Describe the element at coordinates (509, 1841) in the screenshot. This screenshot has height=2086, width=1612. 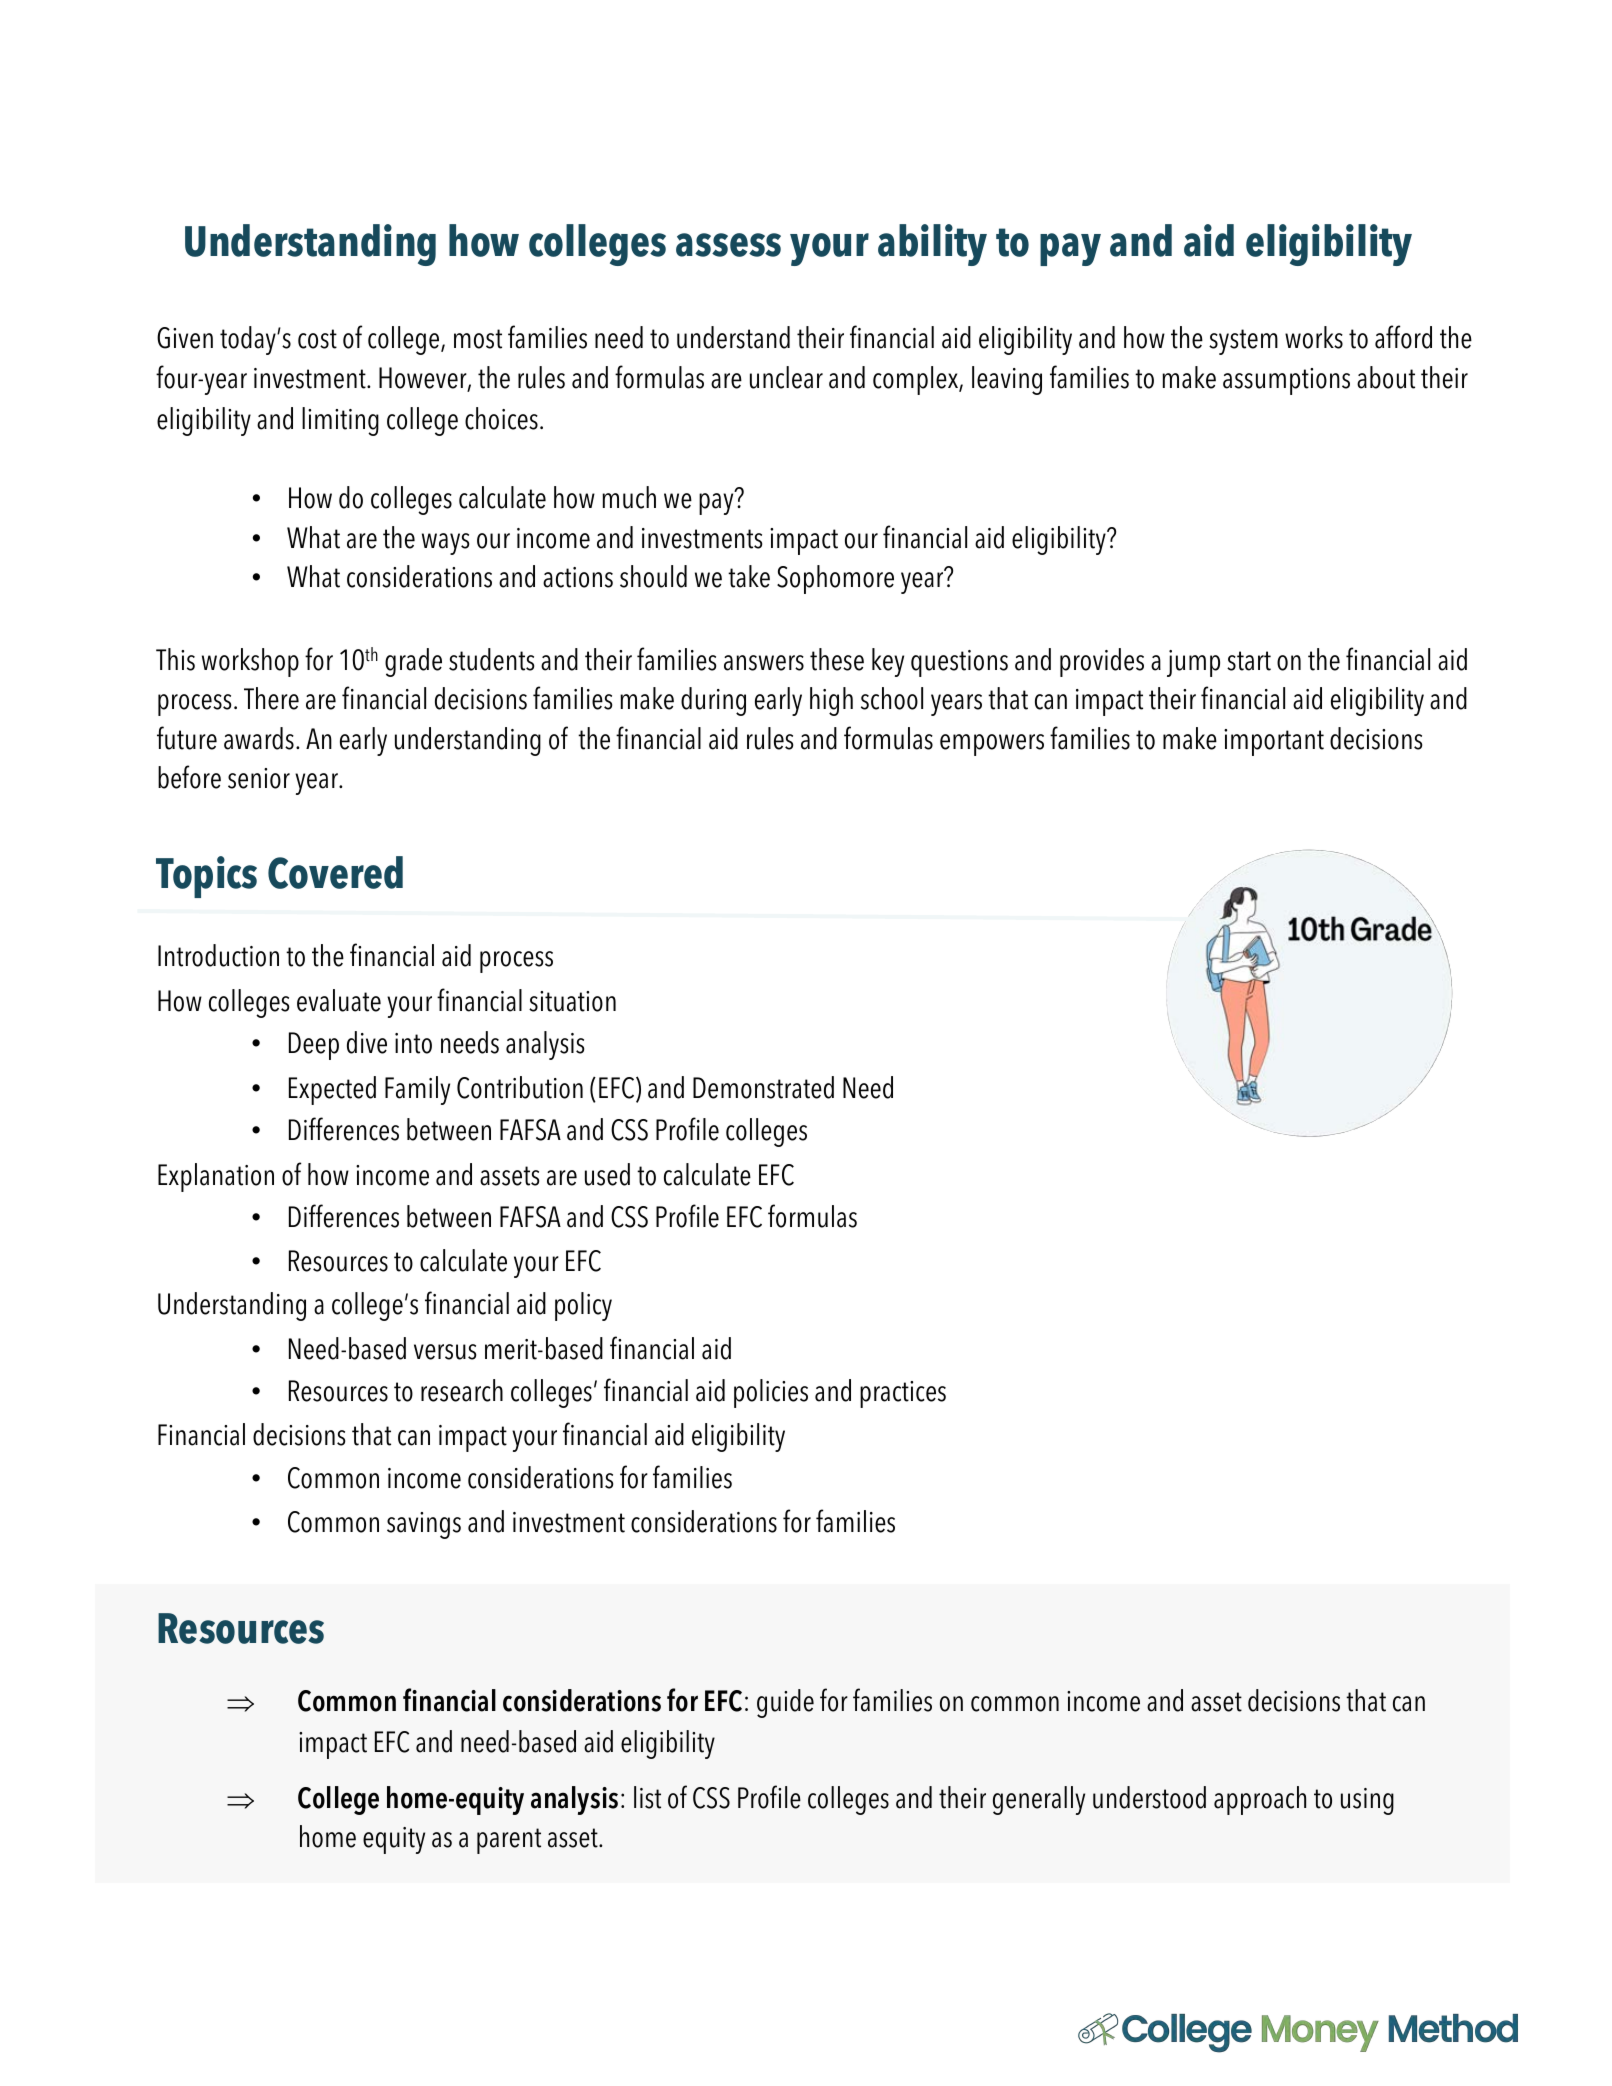
I see `parent` at that location.
